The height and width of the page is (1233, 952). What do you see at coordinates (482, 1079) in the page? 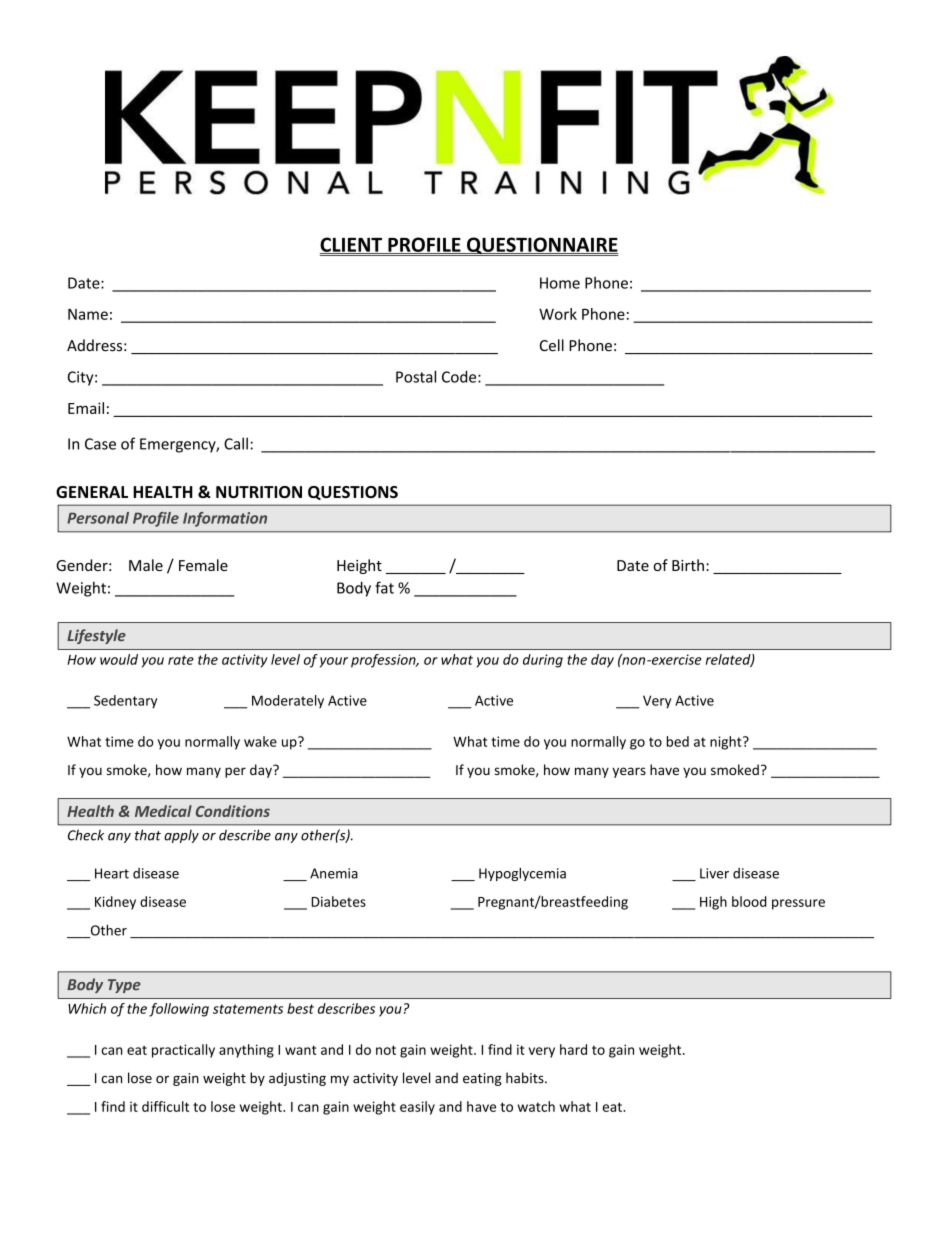
I see `eating` at bounding box center [482, 1079].
